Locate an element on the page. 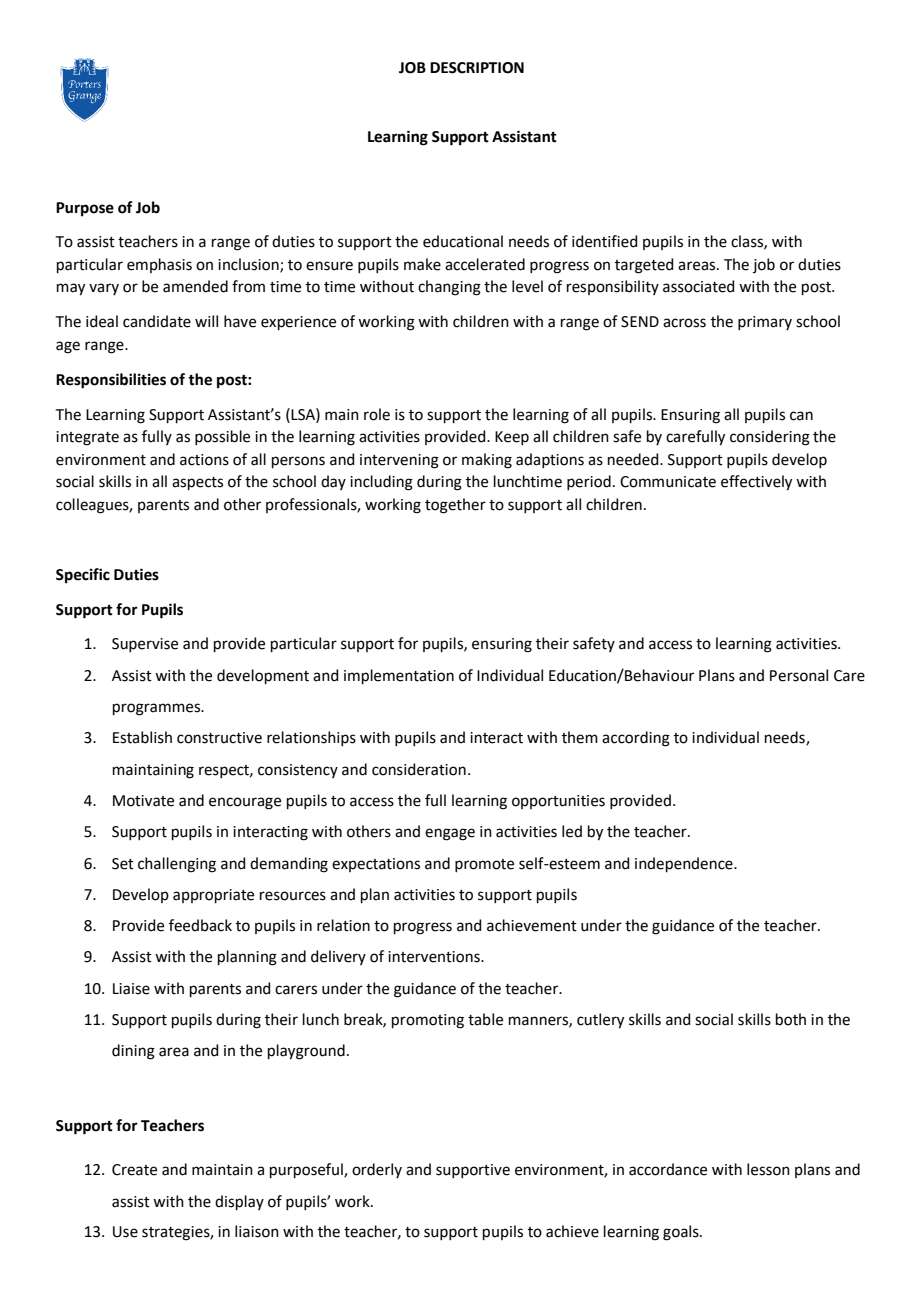 Image resolution: width=924 pixels, height=1308 pixels. emphasis is located at coordinates (159, 265).
